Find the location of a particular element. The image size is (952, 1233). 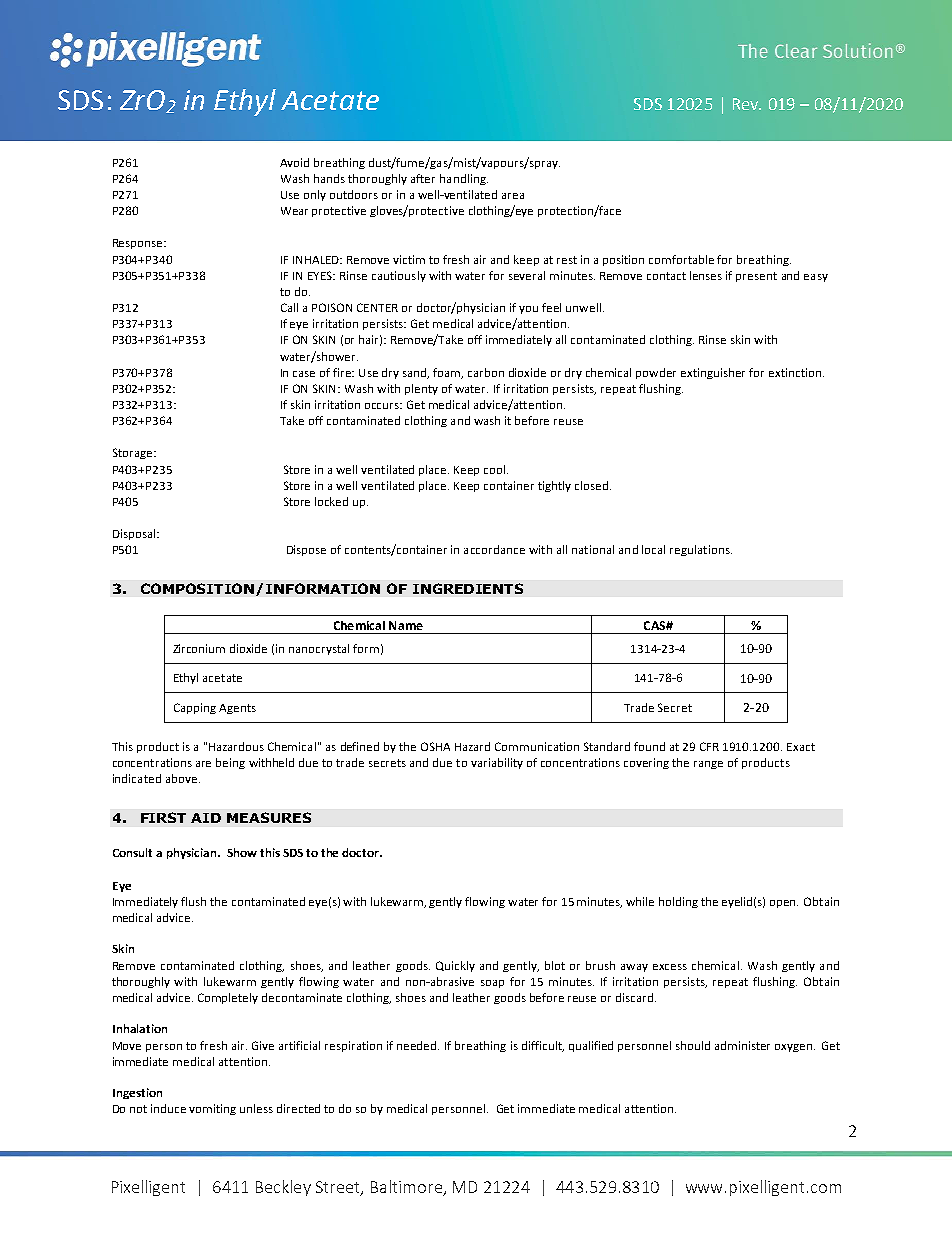

vomiting is located at coordinates (212, 1109).
